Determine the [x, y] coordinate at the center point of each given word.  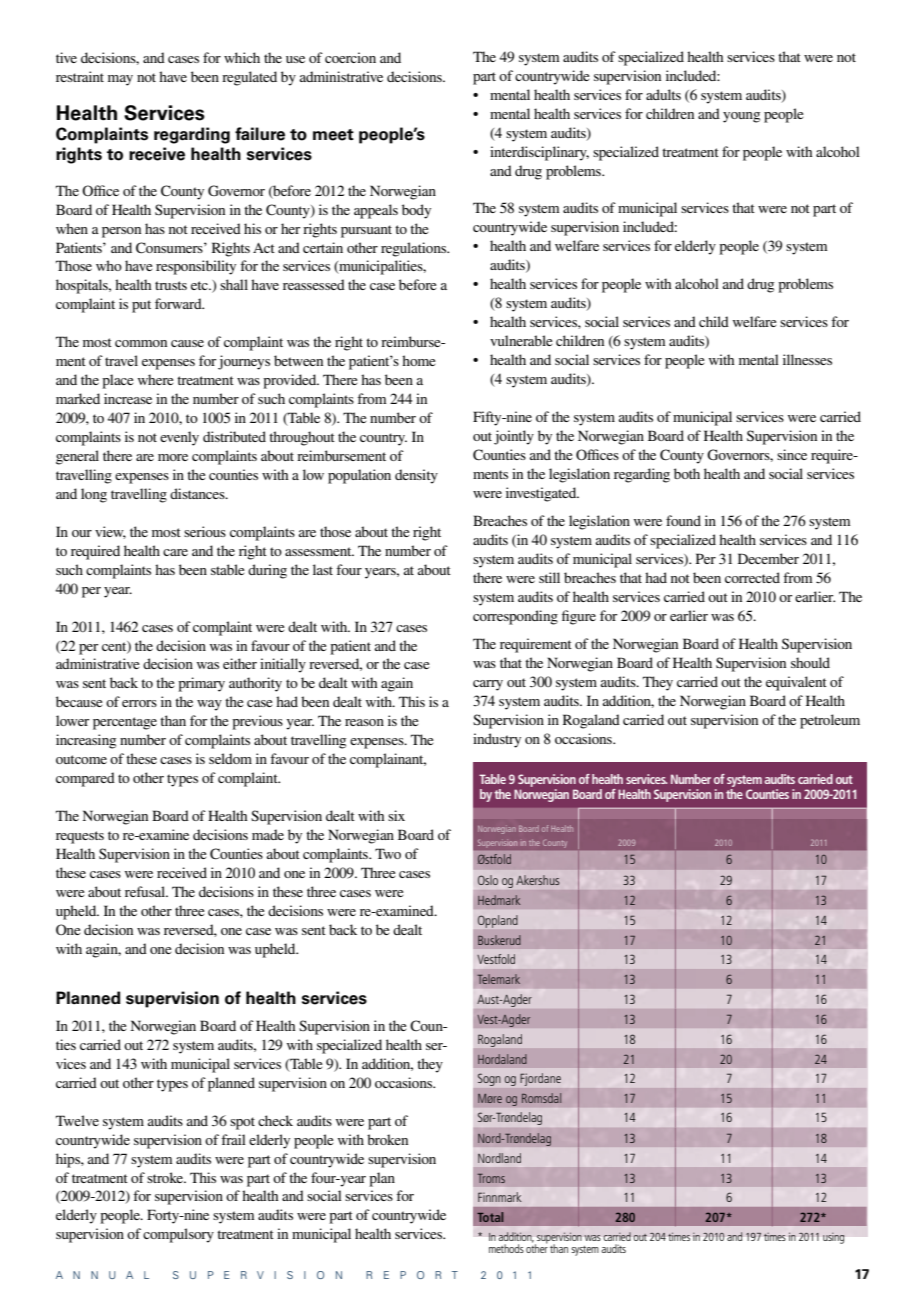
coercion [350, 57]
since [792, 454]
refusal [146, 891]
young [741, 117]
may [120, 80]
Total [490, 1217]
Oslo [488, 880]
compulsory [178, 1235]
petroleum [830, 721]
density [416, 476]
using [833, 1238]
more [173, 457]
